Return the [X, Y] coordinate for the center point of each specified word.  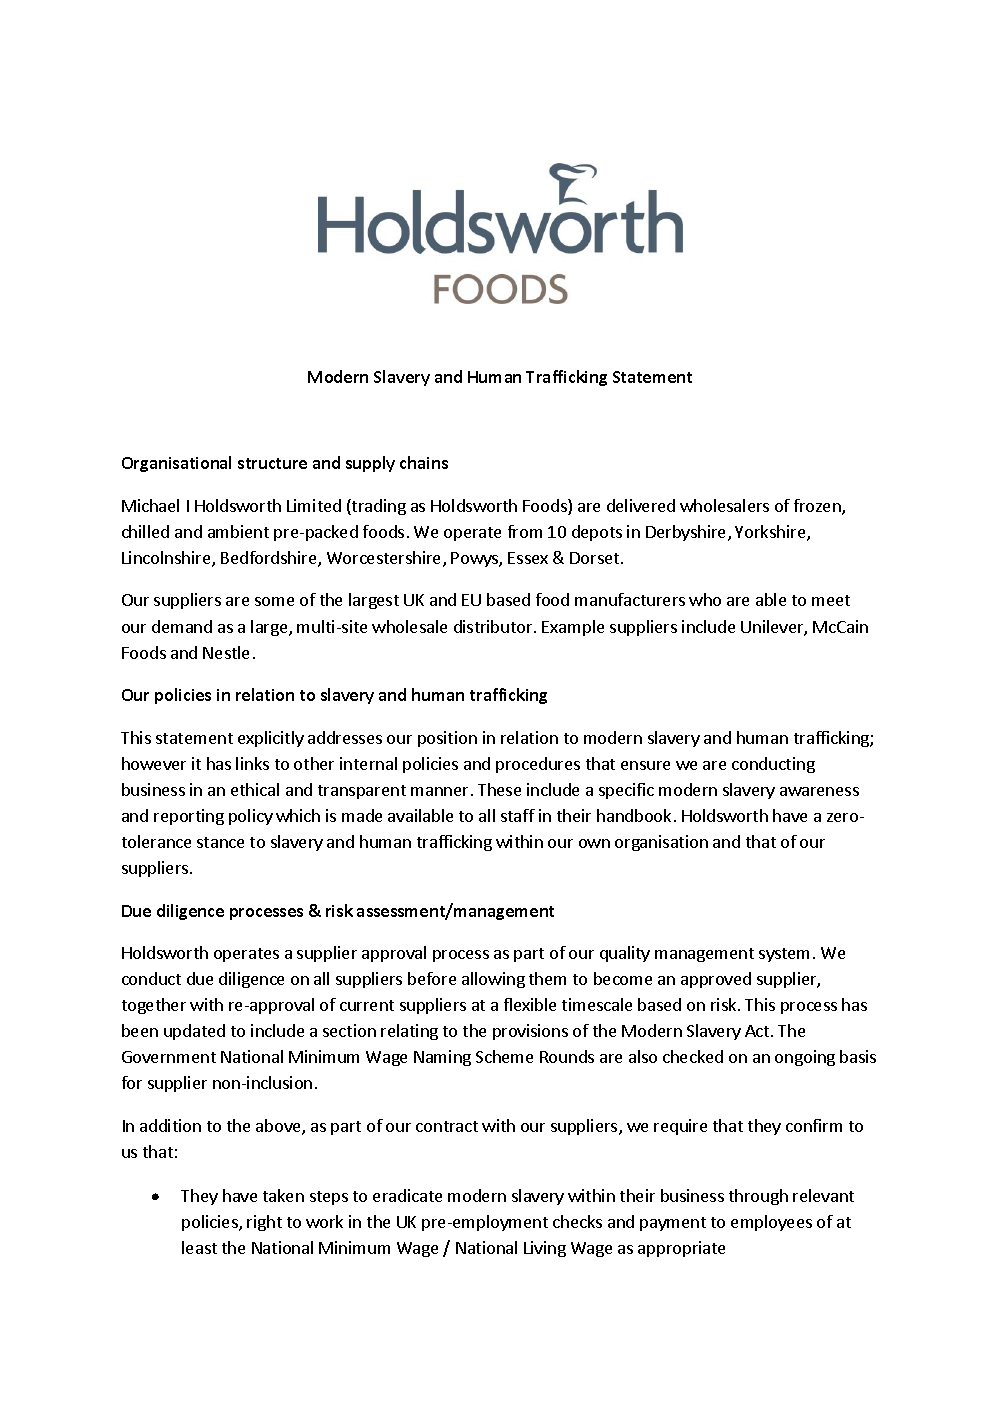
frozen [818, 507]
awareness [819, 791]
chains [424, 462]
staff [518, 815]
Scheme [504, 1056]
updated [194, 1032]
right [264, 1223]
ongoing [805, 1058]
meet [831, 600]
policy [251, 817]
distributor [494, 626]
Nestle [226, 652]
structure [272, 463]
